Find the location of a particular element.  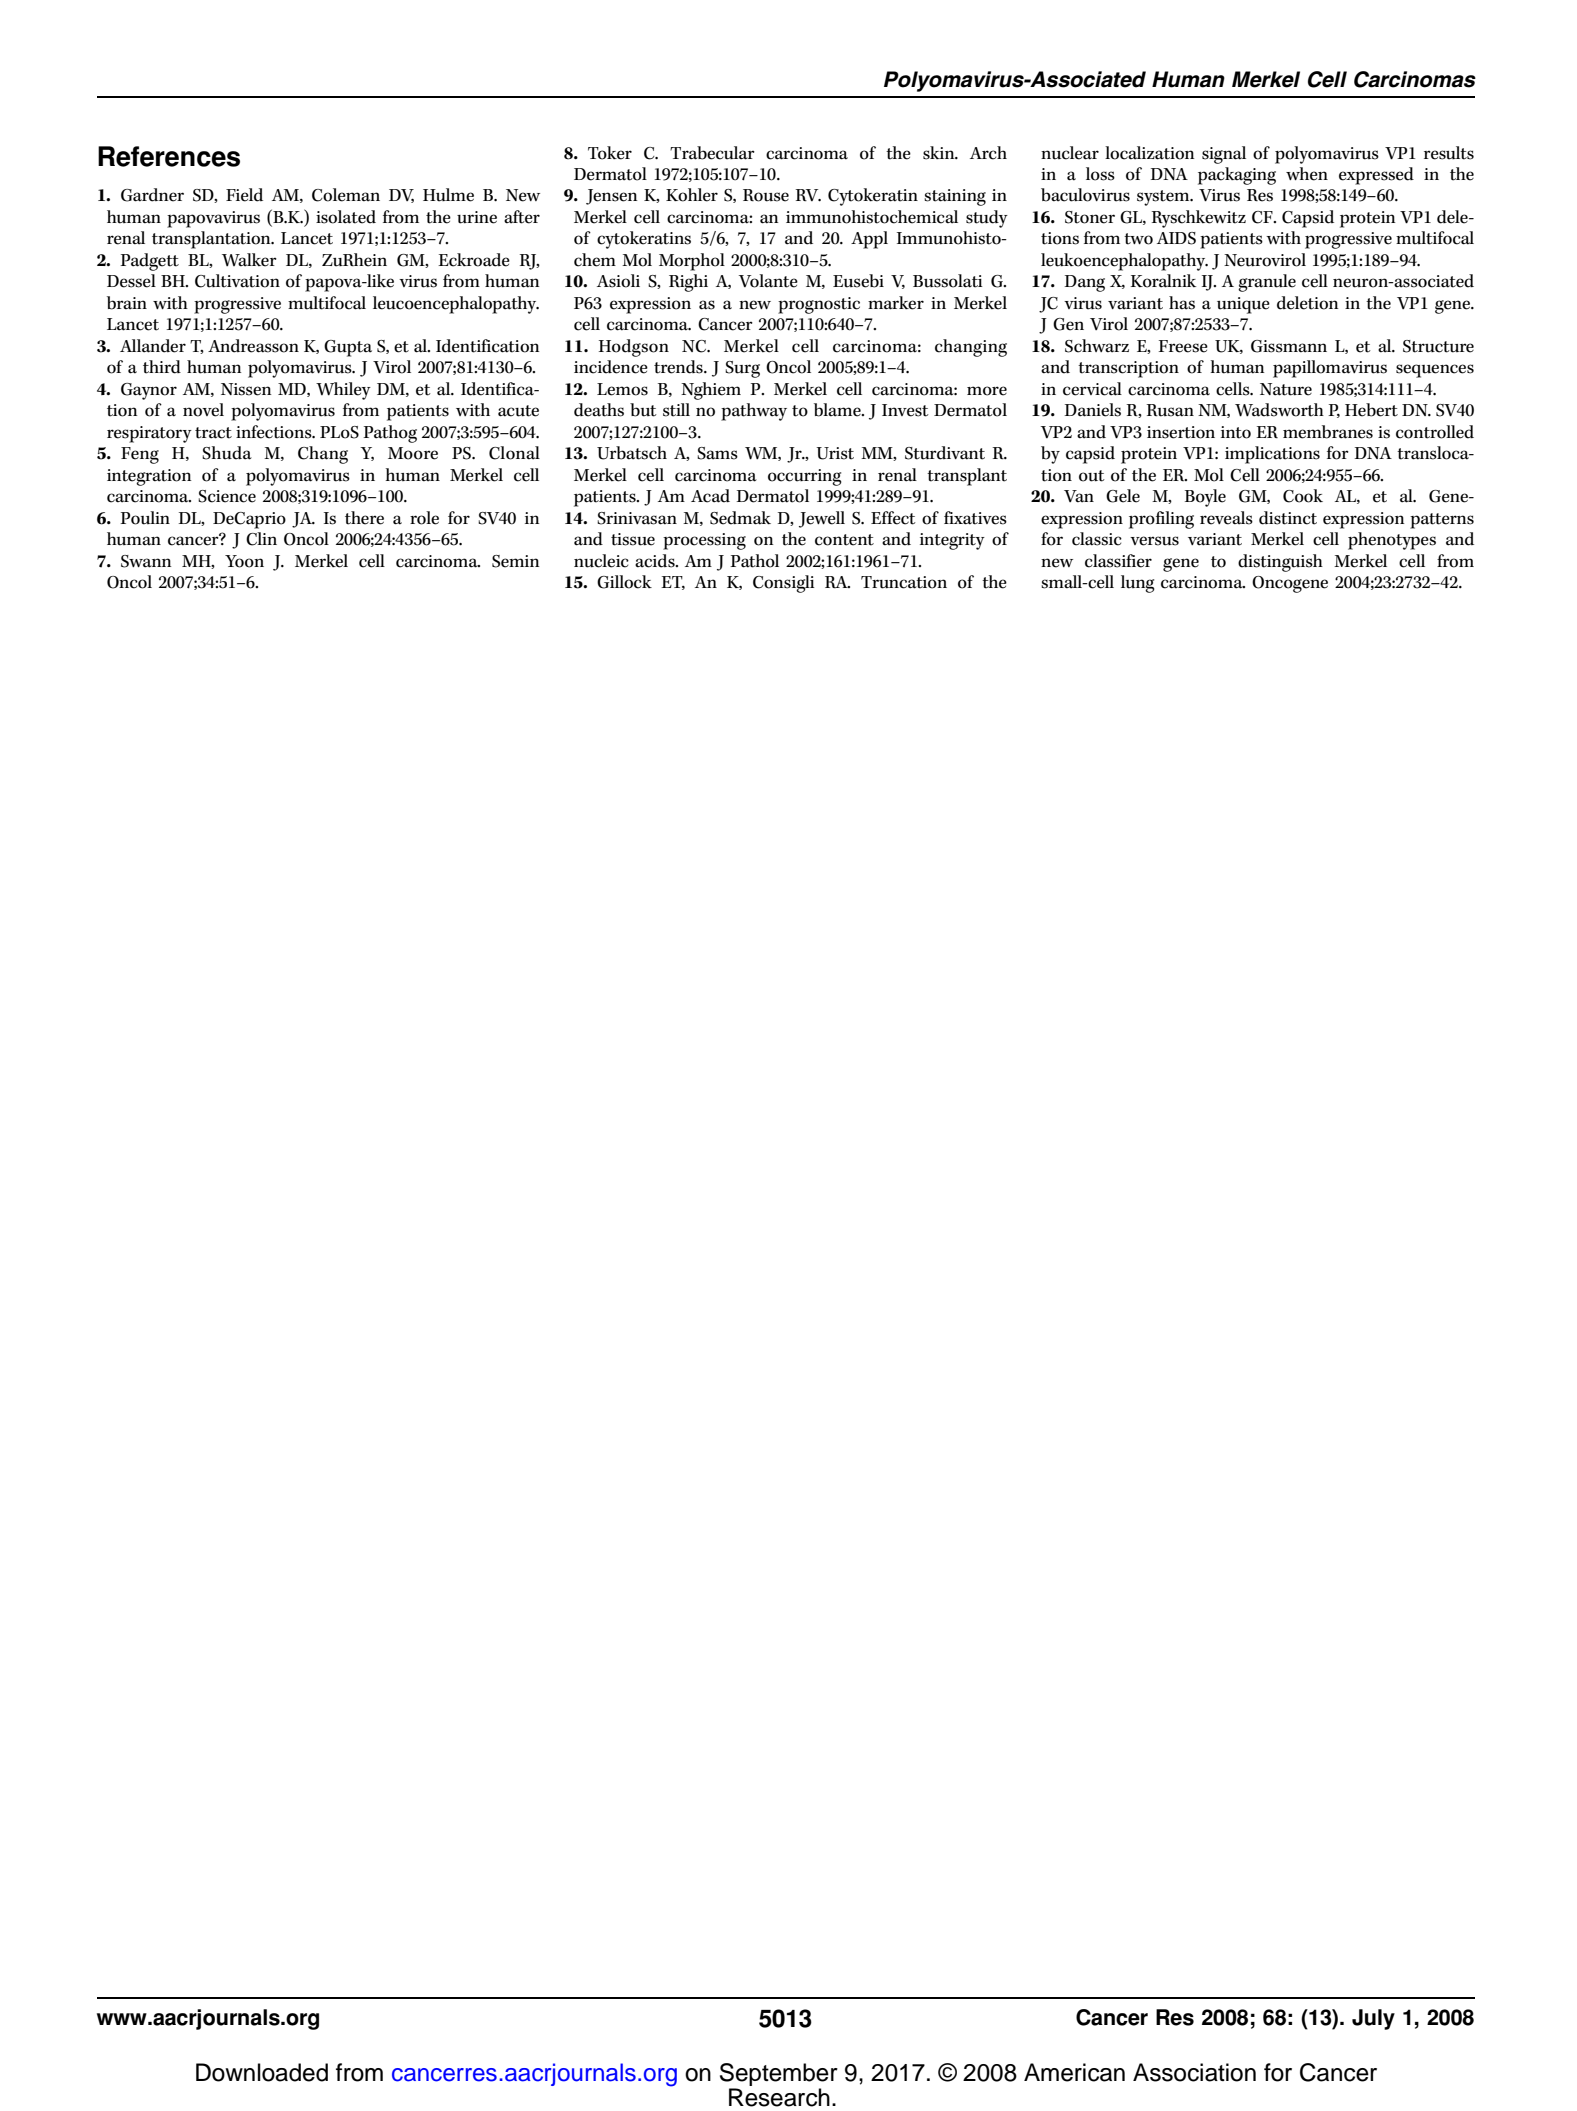

distinguish is located at coordinates (1280, 563).
